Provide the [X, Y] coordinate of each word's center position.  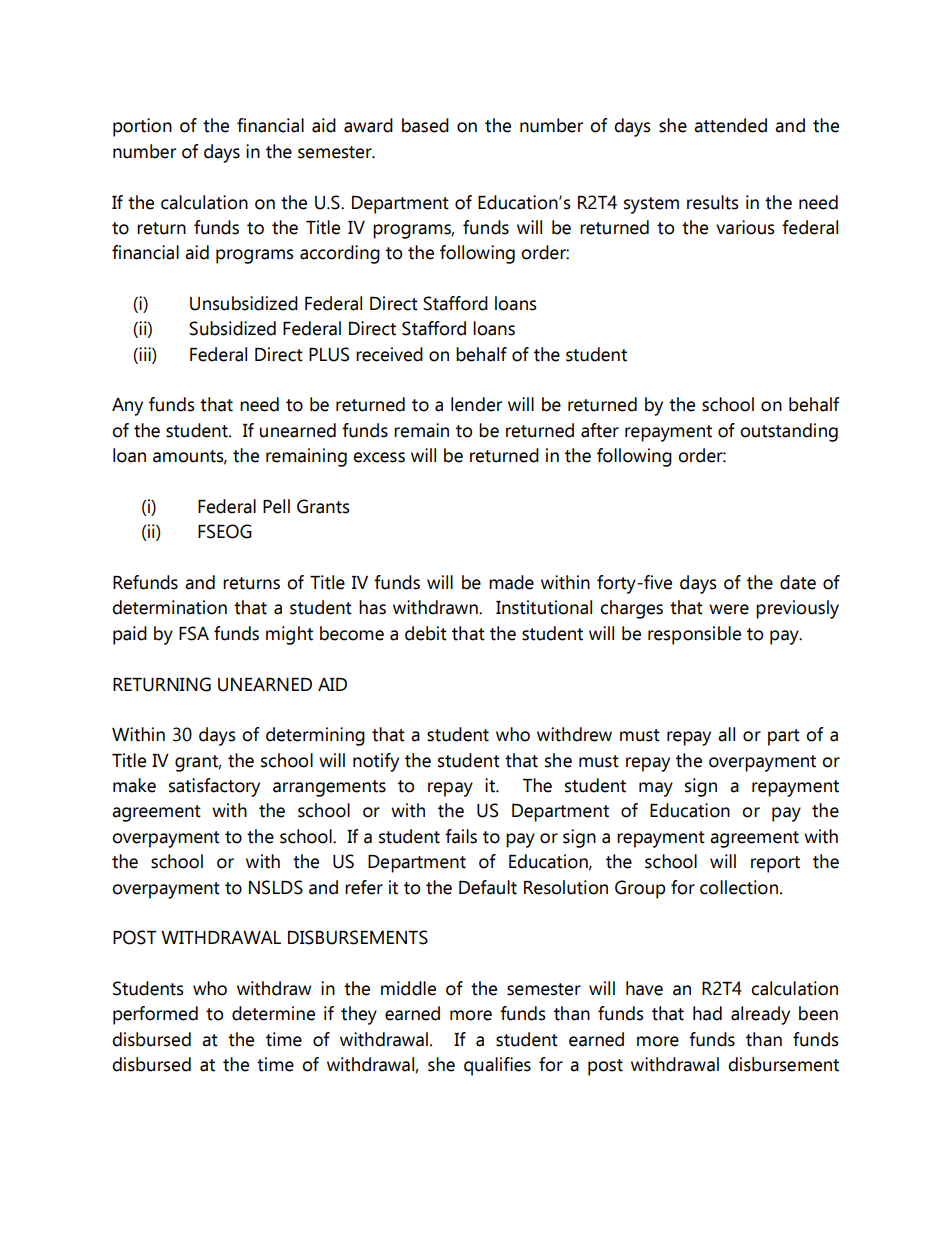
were [729, 609]
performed [155, 1015]
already [760, 1015]
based [425, 125]
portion [142, 127]
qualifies [497, 1066]
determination [169, 607]
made [511, 582]
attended [730, 125]
